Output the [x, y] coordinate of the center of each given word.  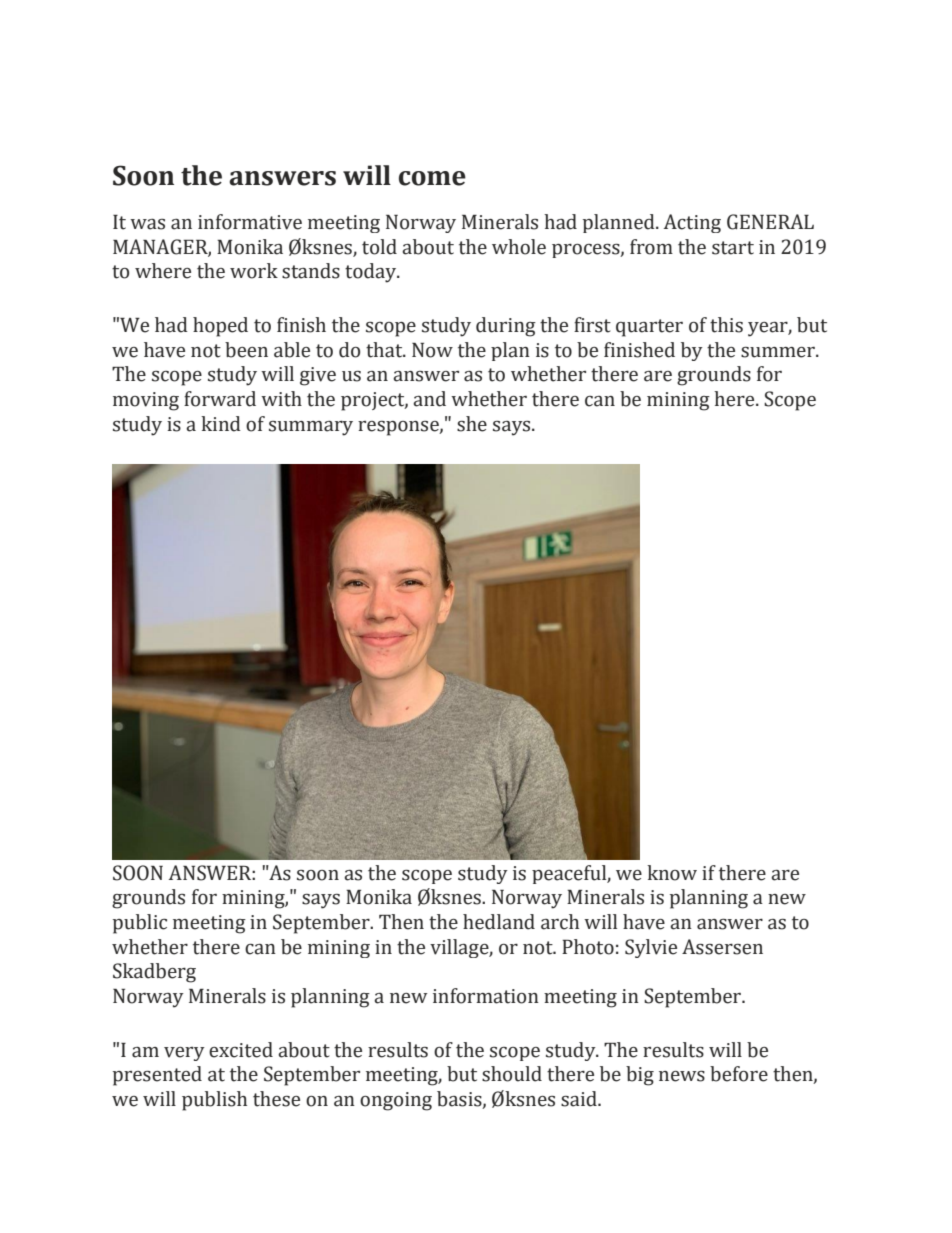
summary [311, 428]
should [512, 1074]
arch [560, 922]
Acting [692, 223]
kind [221, 424]
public [140, 924]
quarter [649, 328]
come [432, 178]
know [672, 873]
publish [214, 1101]
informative [250, 222]
